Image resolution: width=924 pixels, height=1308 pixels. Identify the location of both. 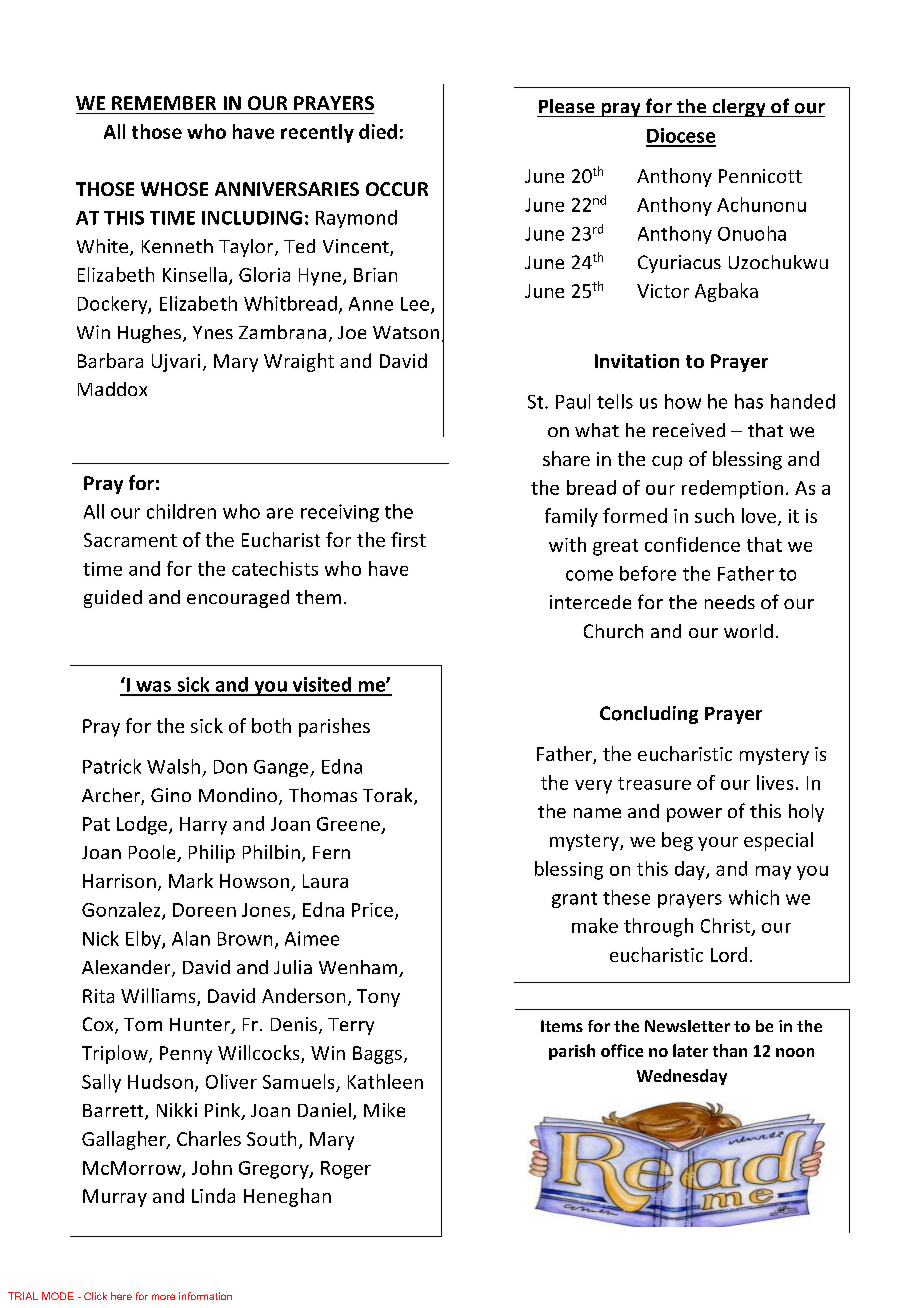
(271, 725).
